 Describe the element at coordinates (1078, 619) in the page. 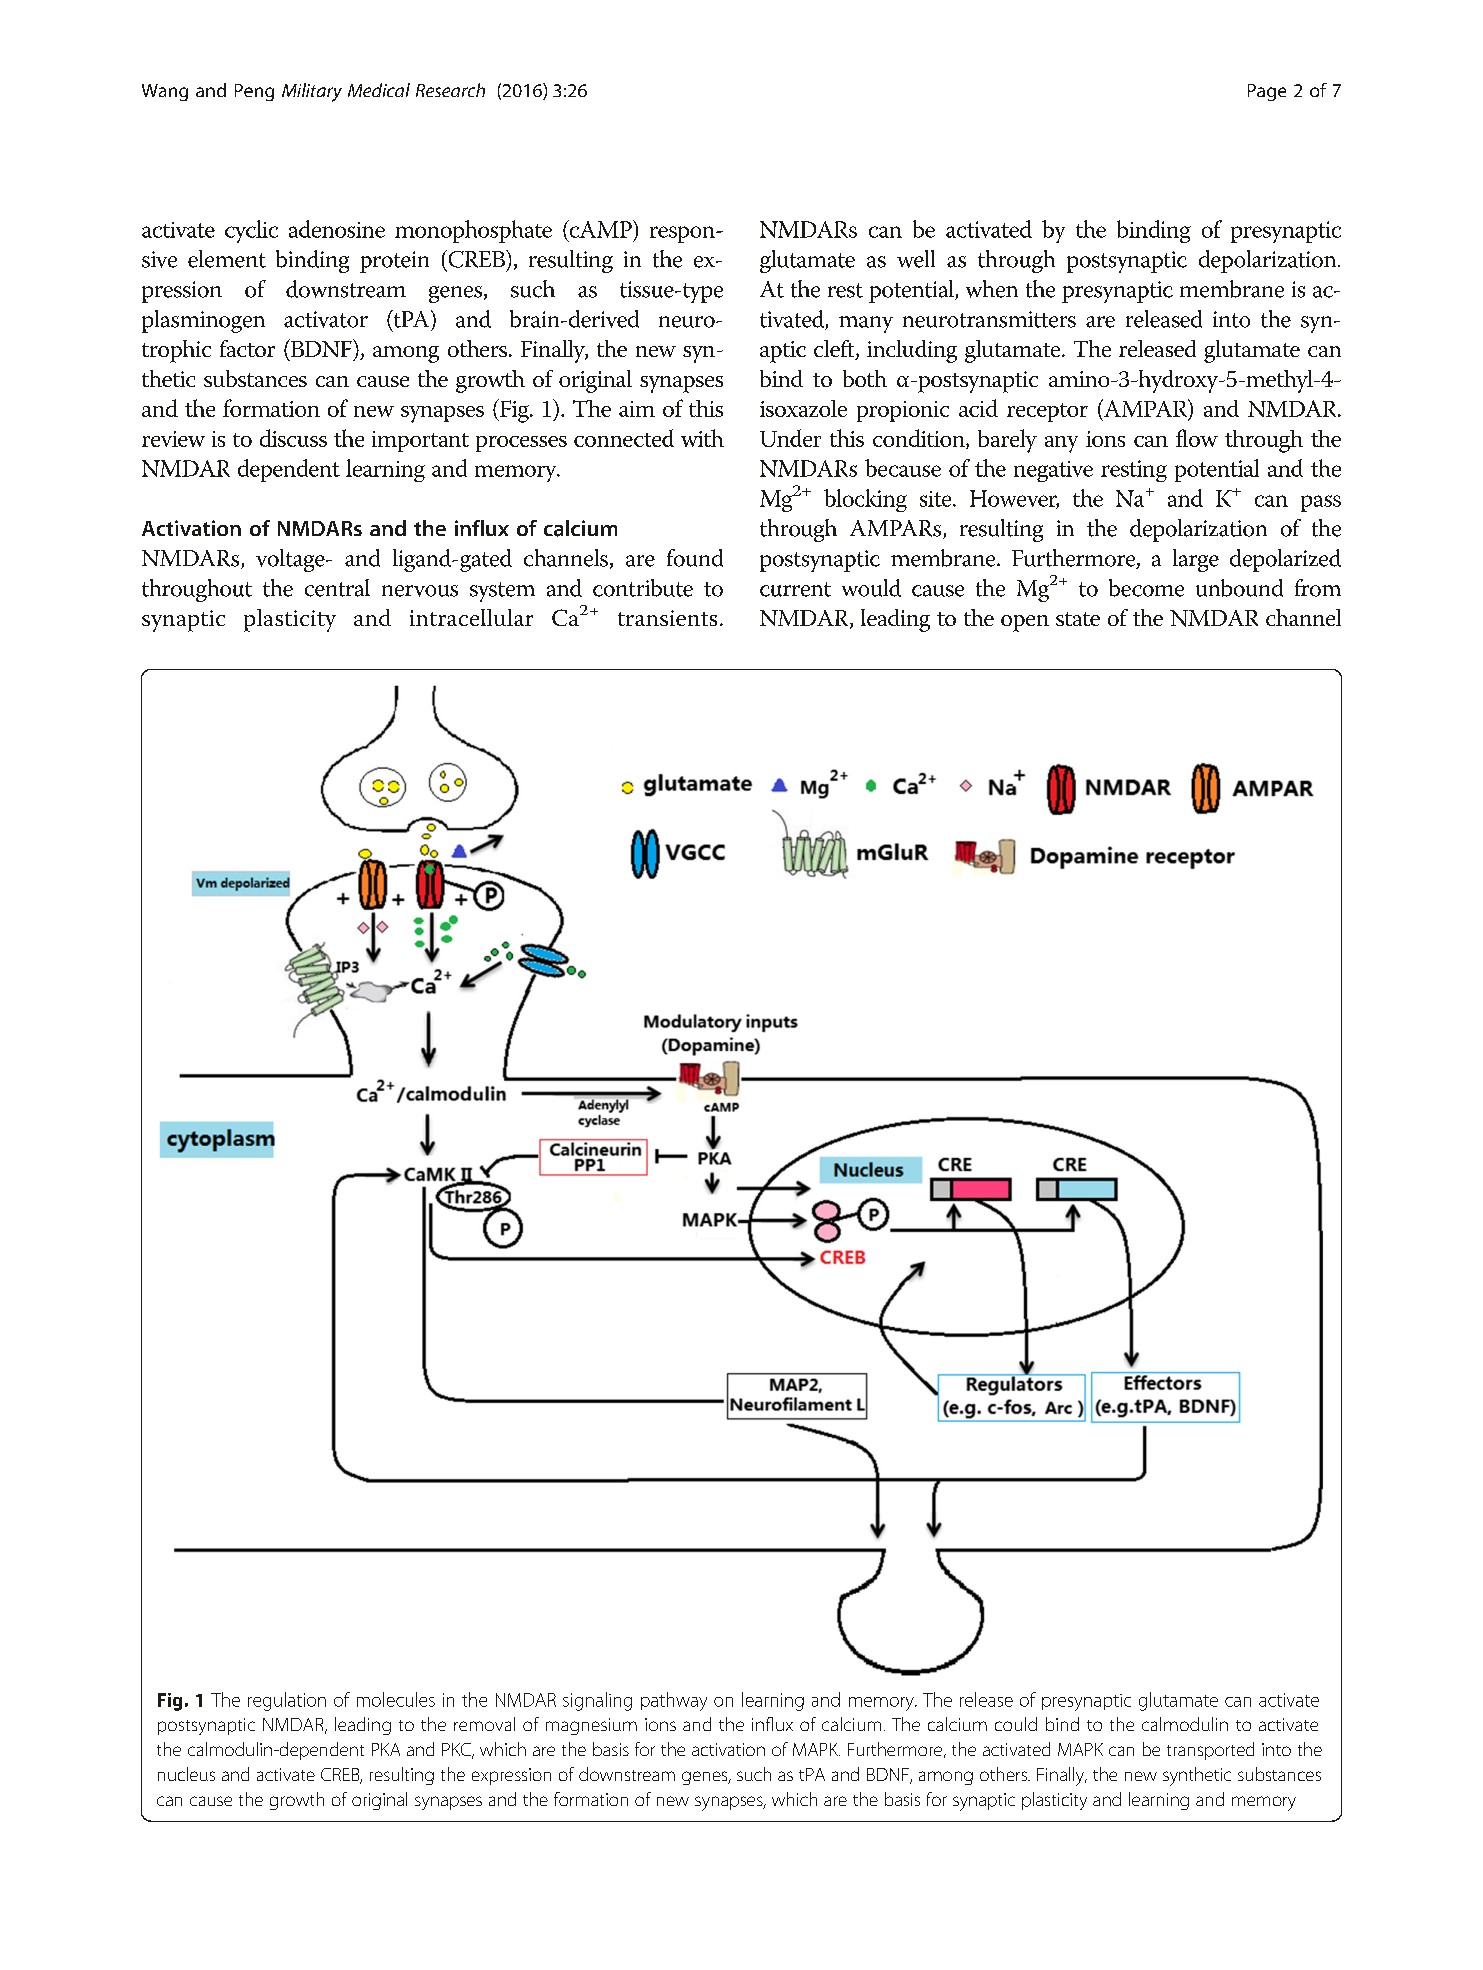

I see `state` at that location.
